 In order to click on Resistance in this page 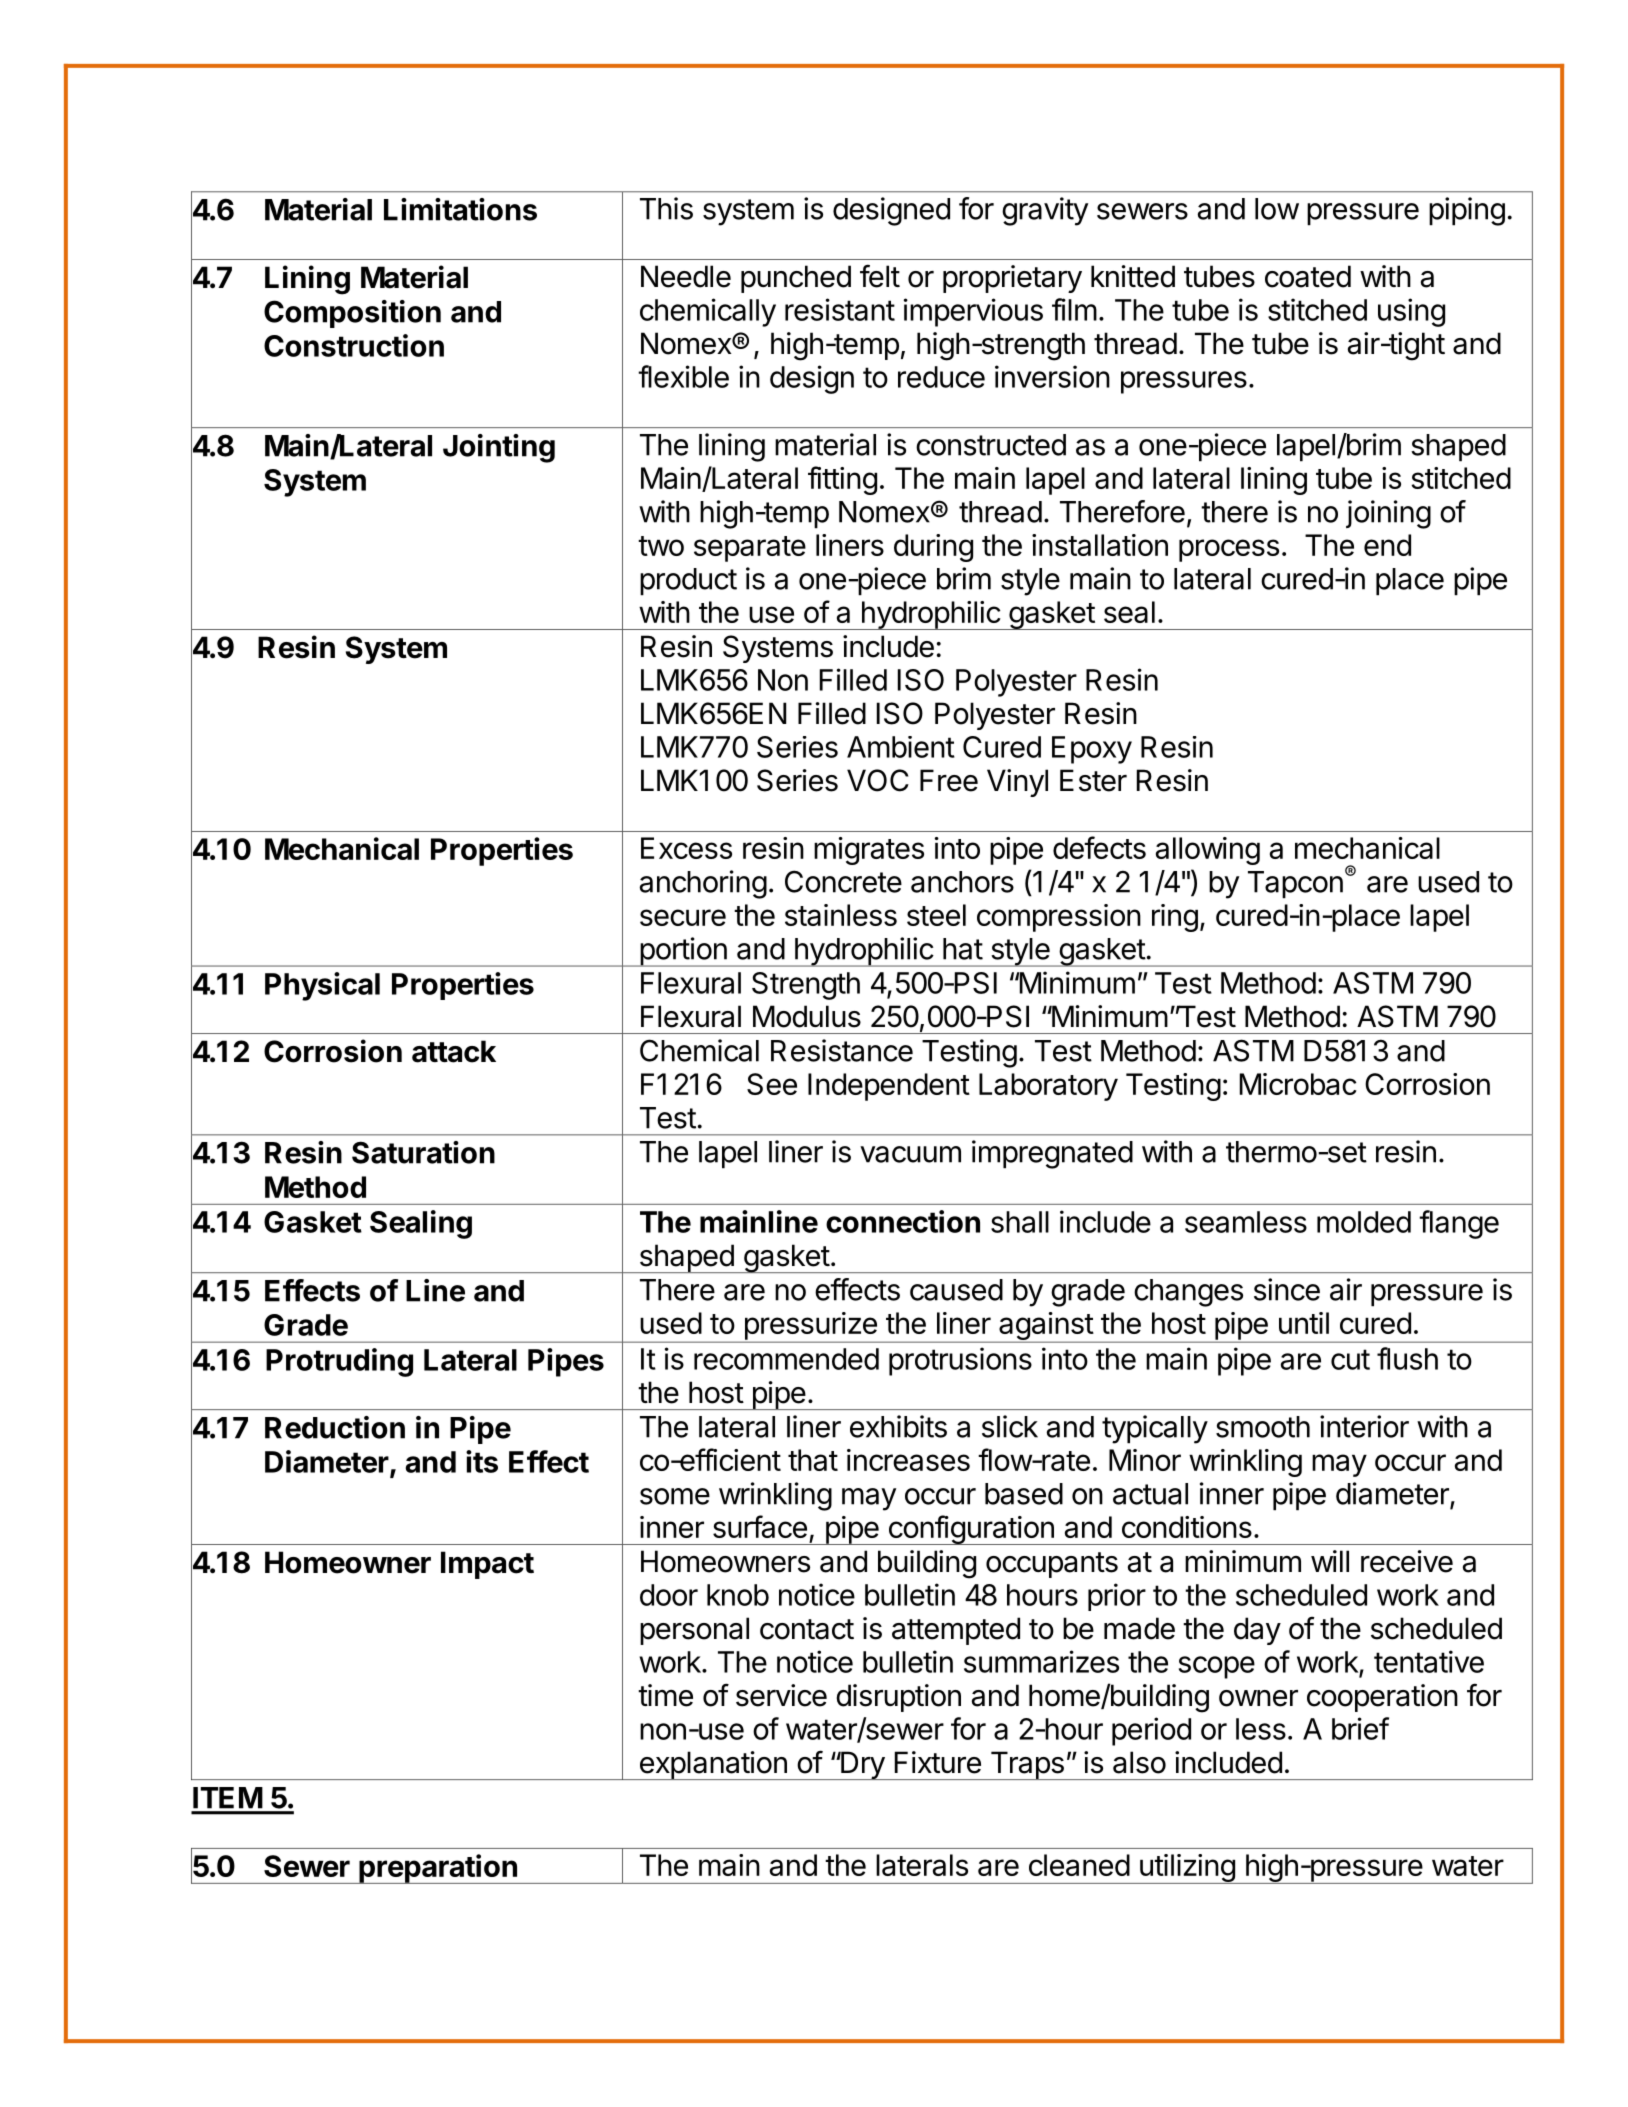, I will do `click(842, 1050)`.
